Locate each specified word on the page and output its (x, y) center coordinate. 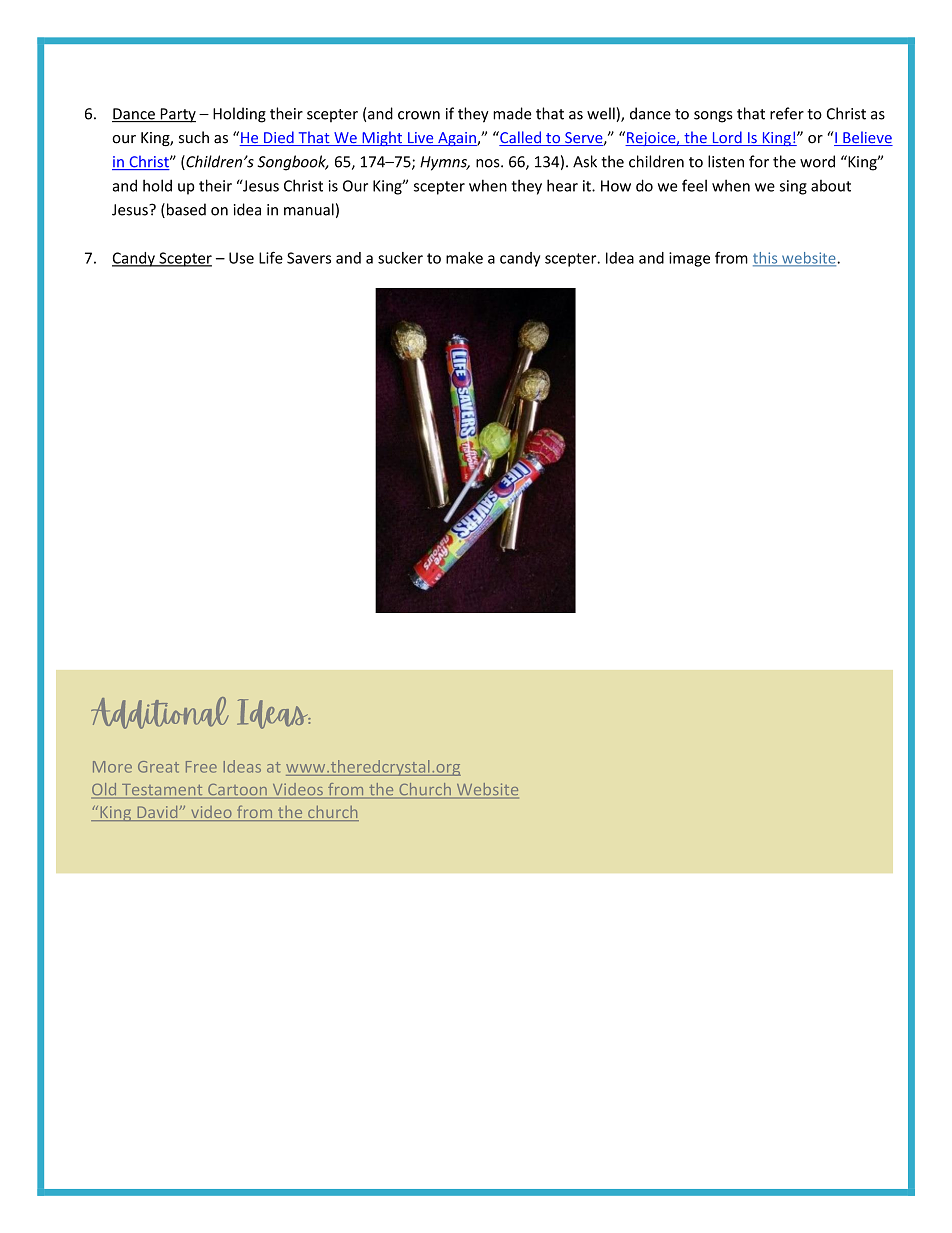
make (464, 258)
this (766, 259)
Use (241, 258)
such (194, 137)
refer (787, 113)
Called (520, 138)
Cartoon (237, 791)
